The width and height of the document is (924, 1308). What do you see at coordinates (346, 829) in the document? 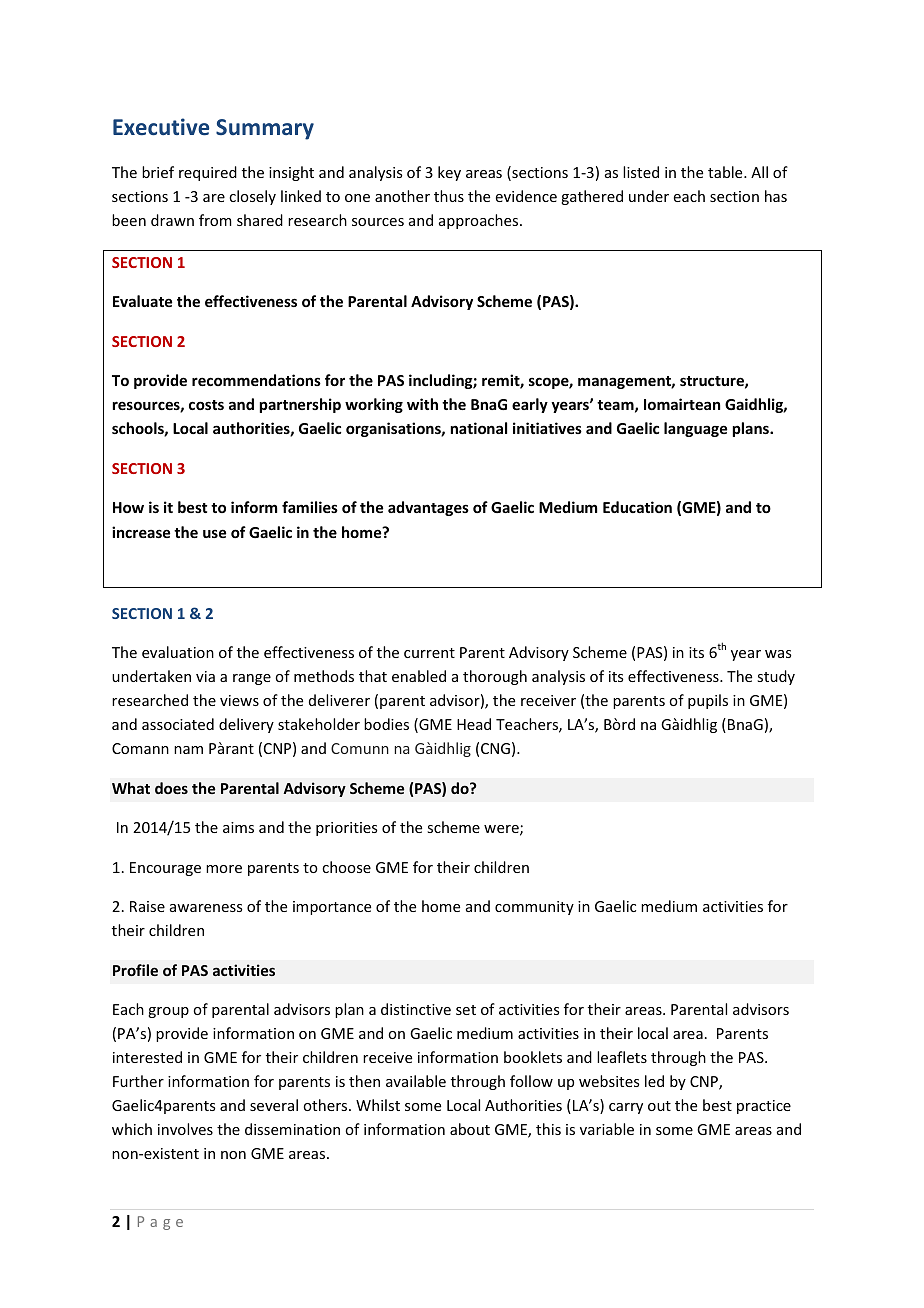
I see `priorities` at bounding box center [346, 829].
